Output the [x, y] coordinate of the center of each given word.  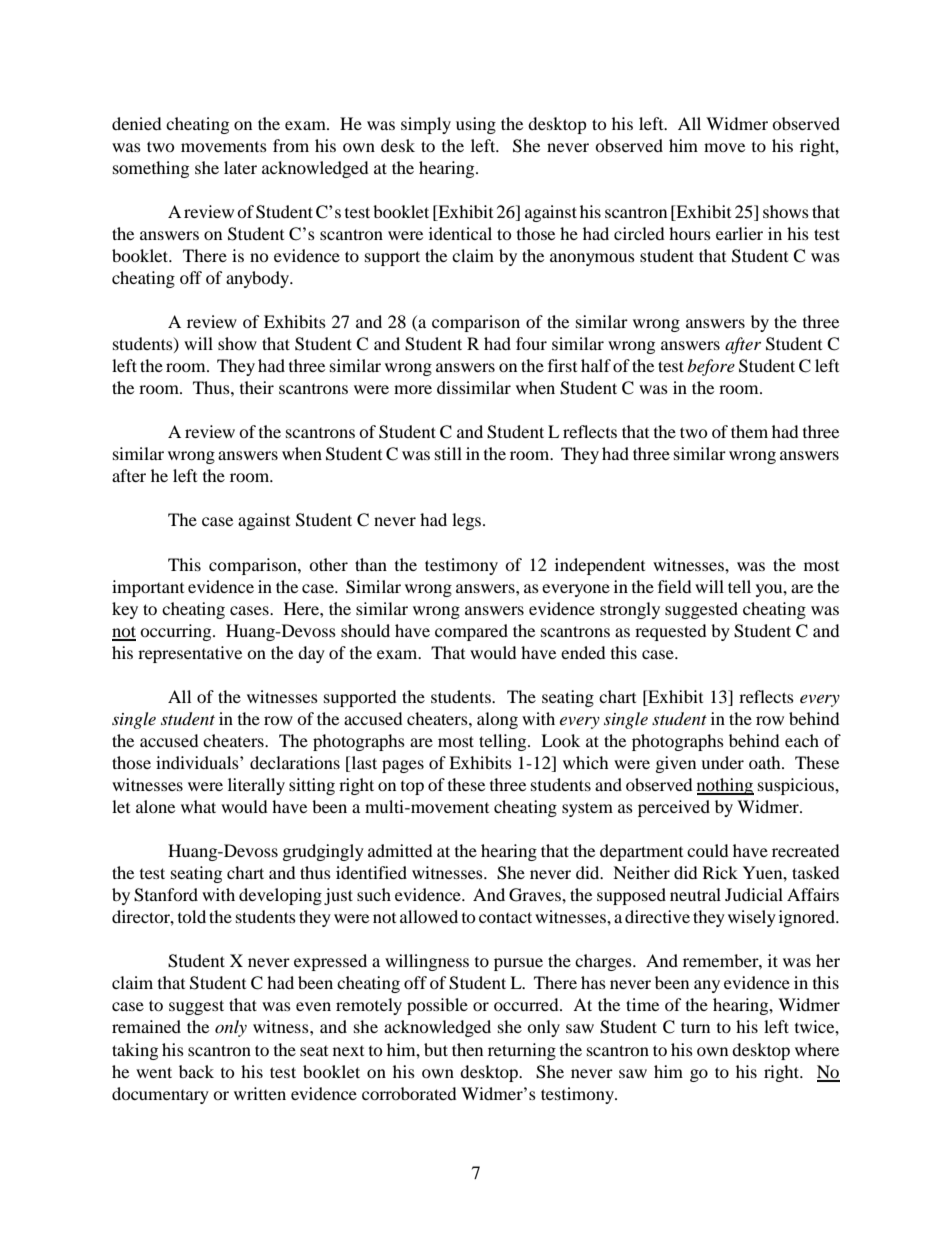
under [722, 762]
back [196, 1071]
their [257, 387]
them [749, 431]
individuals [198, 762]
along [497, 720]
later [240, 167]
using [476, 125]
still [448, 453]
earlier [739, 233]
